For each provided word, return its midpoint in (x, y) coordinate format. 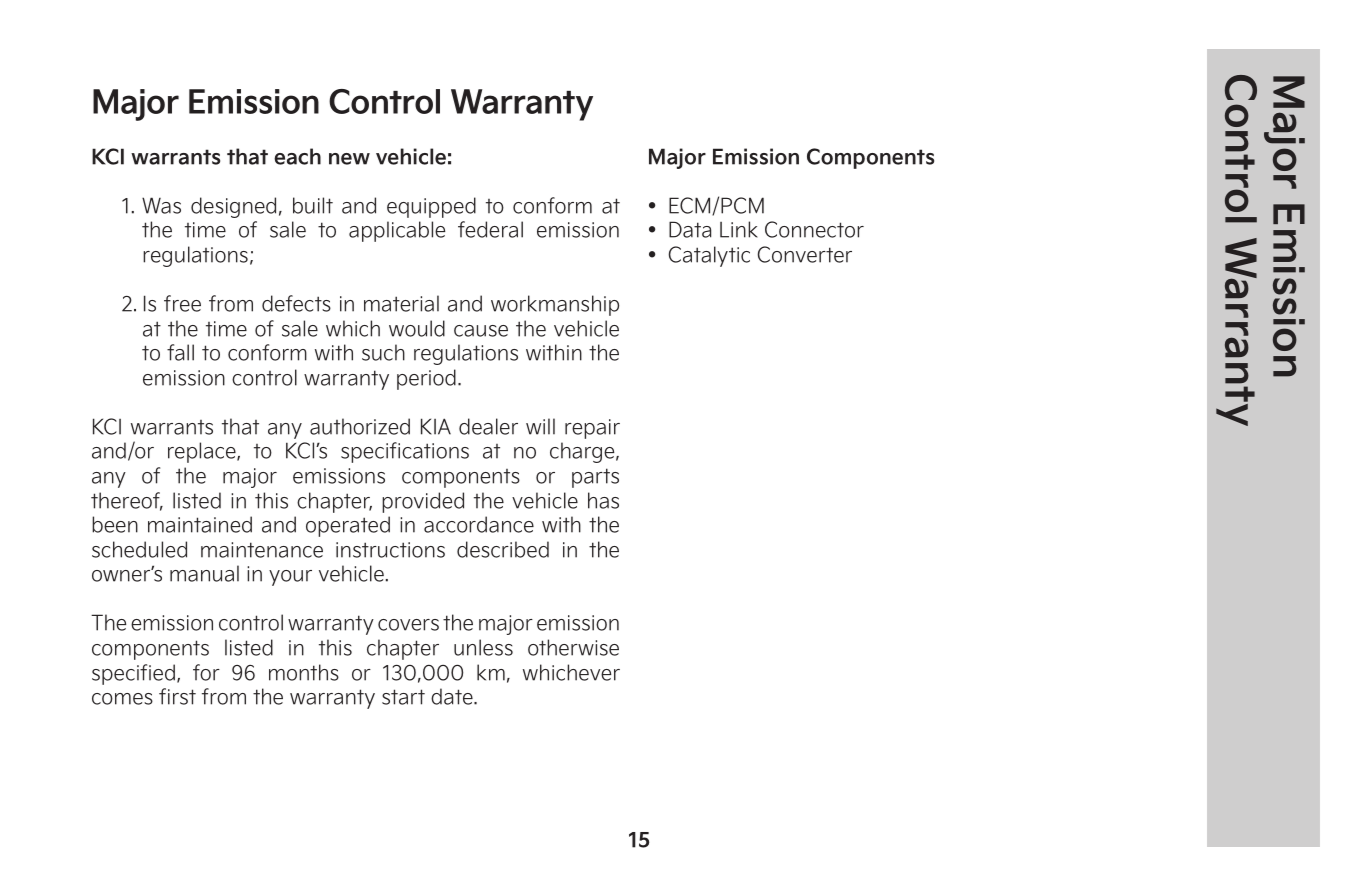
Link (739, 229)
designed (233, 207)
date (453, 696)
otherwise (573, 647)
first (177, 696)
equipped (431, 207)
